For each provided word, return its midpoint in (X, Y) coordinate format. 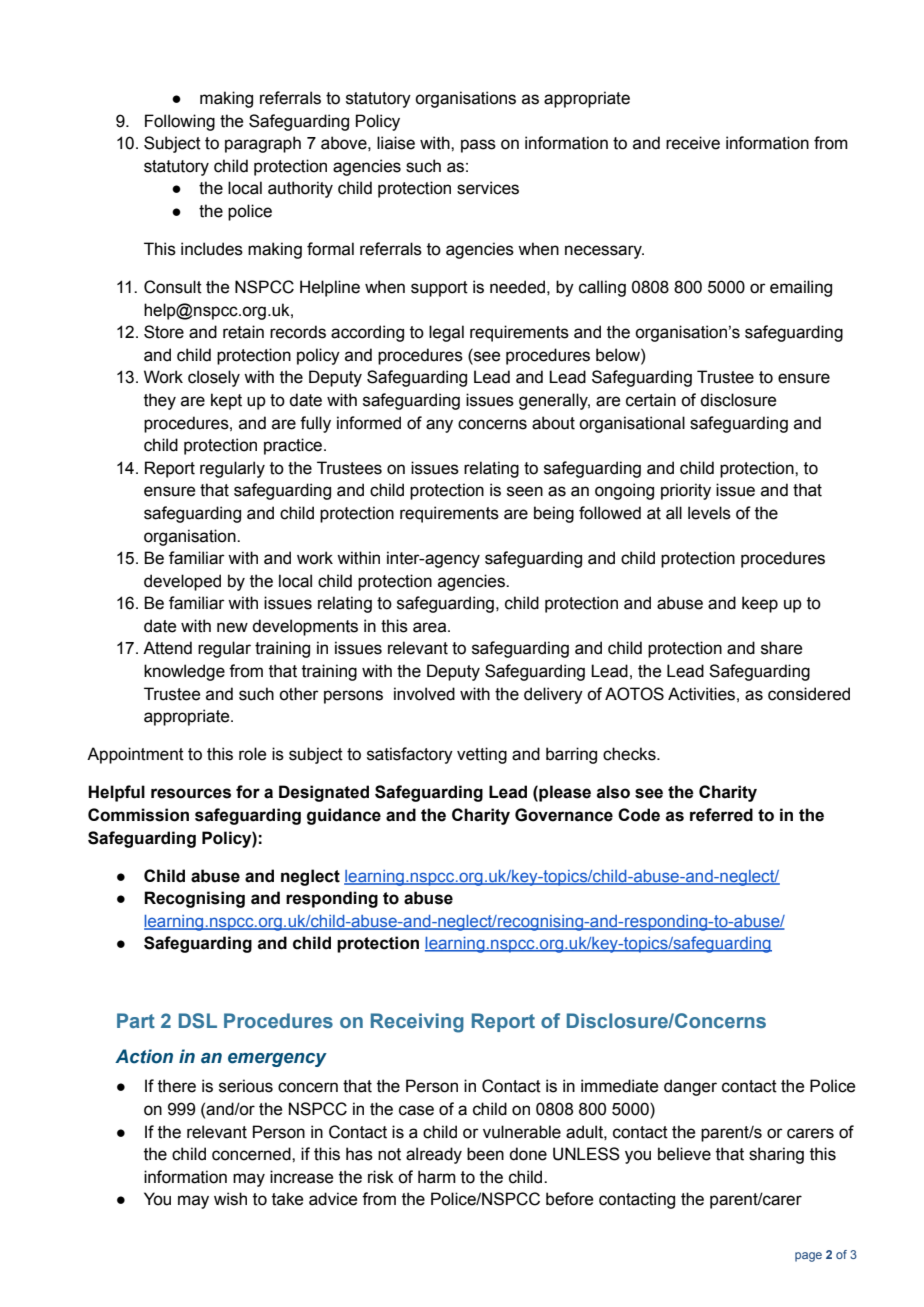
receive (693, 143)
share (781, 648)
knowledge (184, 672)
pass (478, 146)
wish (230, 1199)
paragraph (263, 144)
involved (424, 694)
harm (437, 1177)
